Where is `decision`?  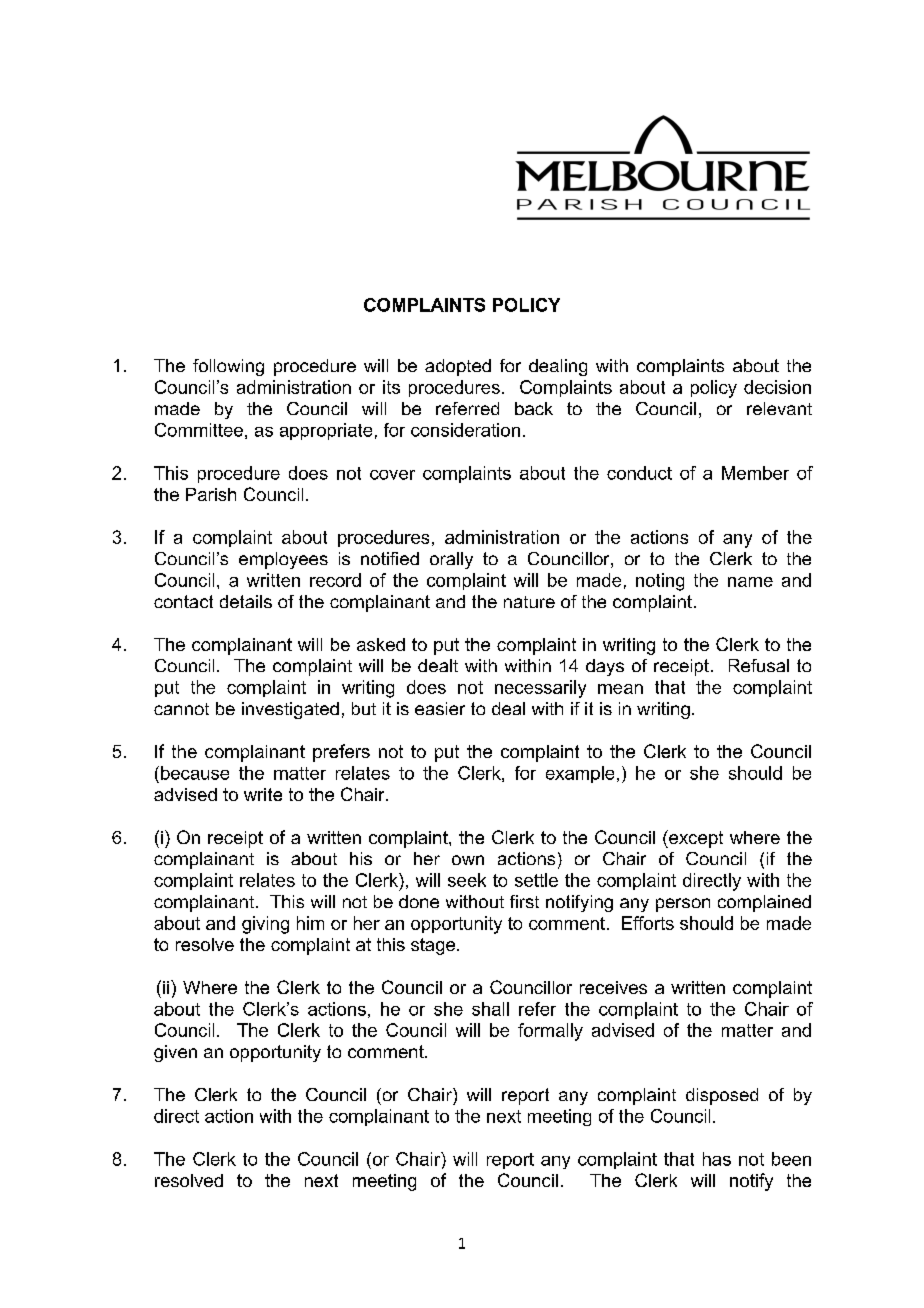
decision is located at coordinates (777, 387).
